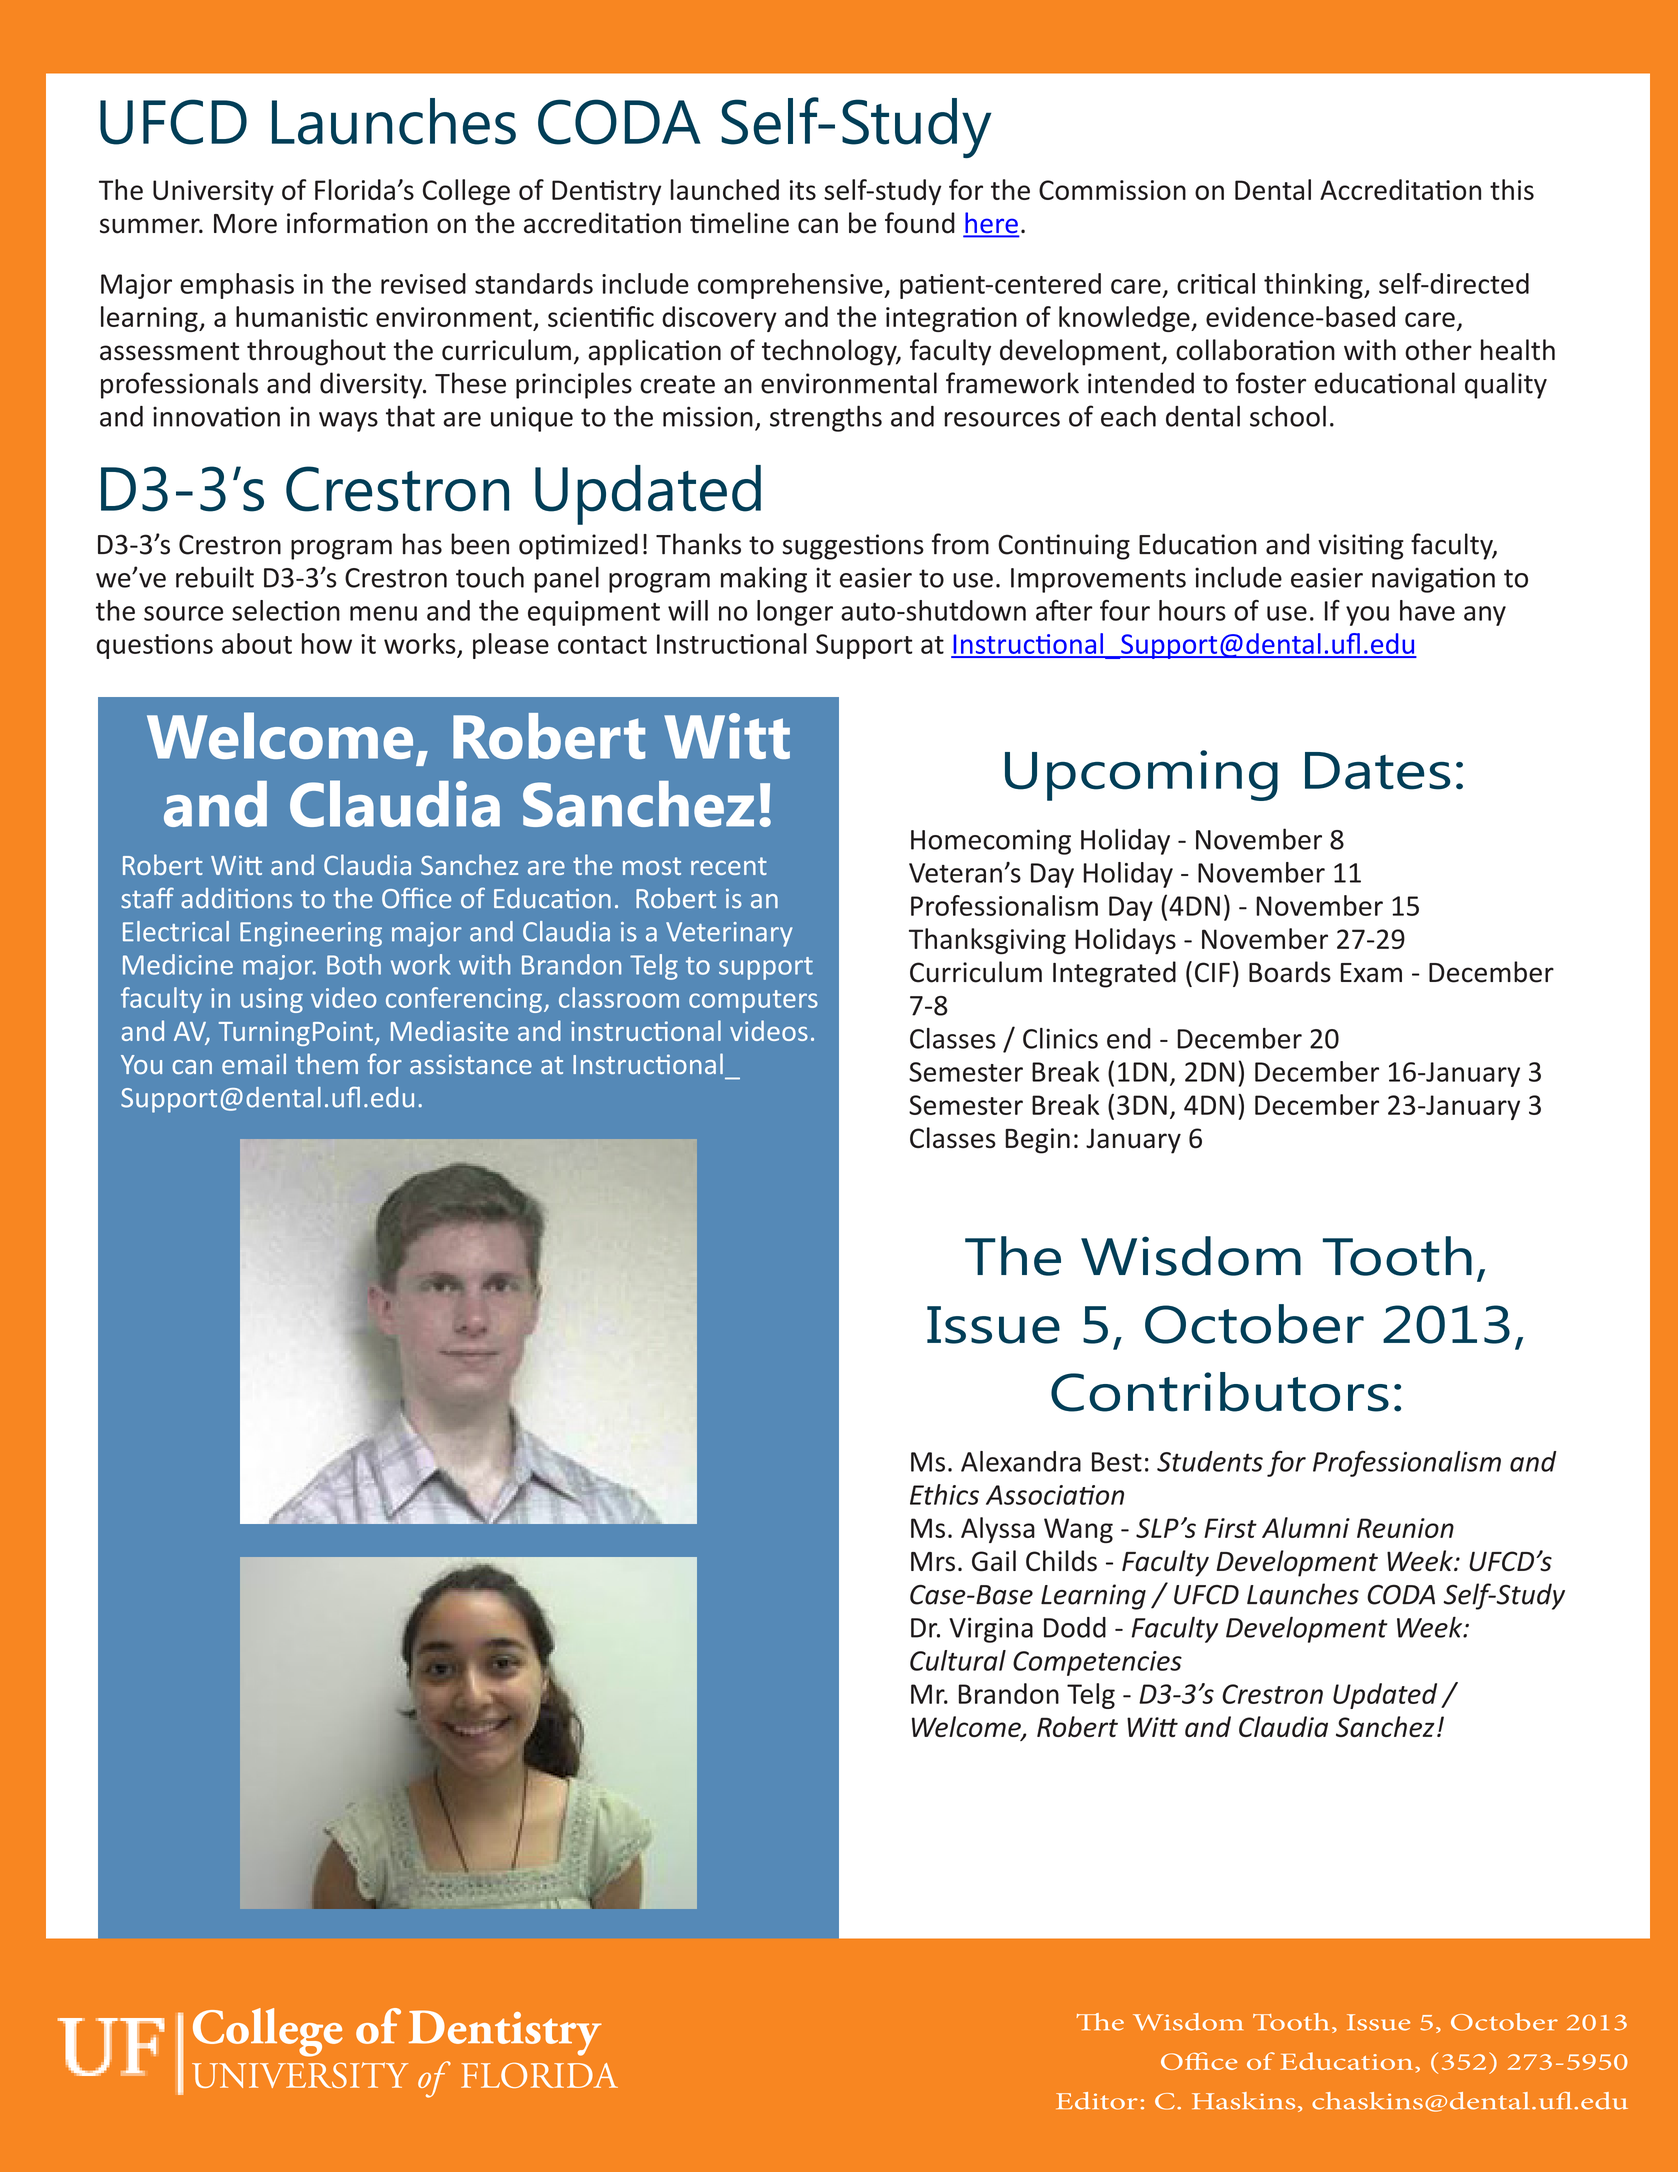 This screenshot has height=2172, width=1678. Describe the element at coordinates (1314, 286) in the screenshot. I see `thinking` at that location.
